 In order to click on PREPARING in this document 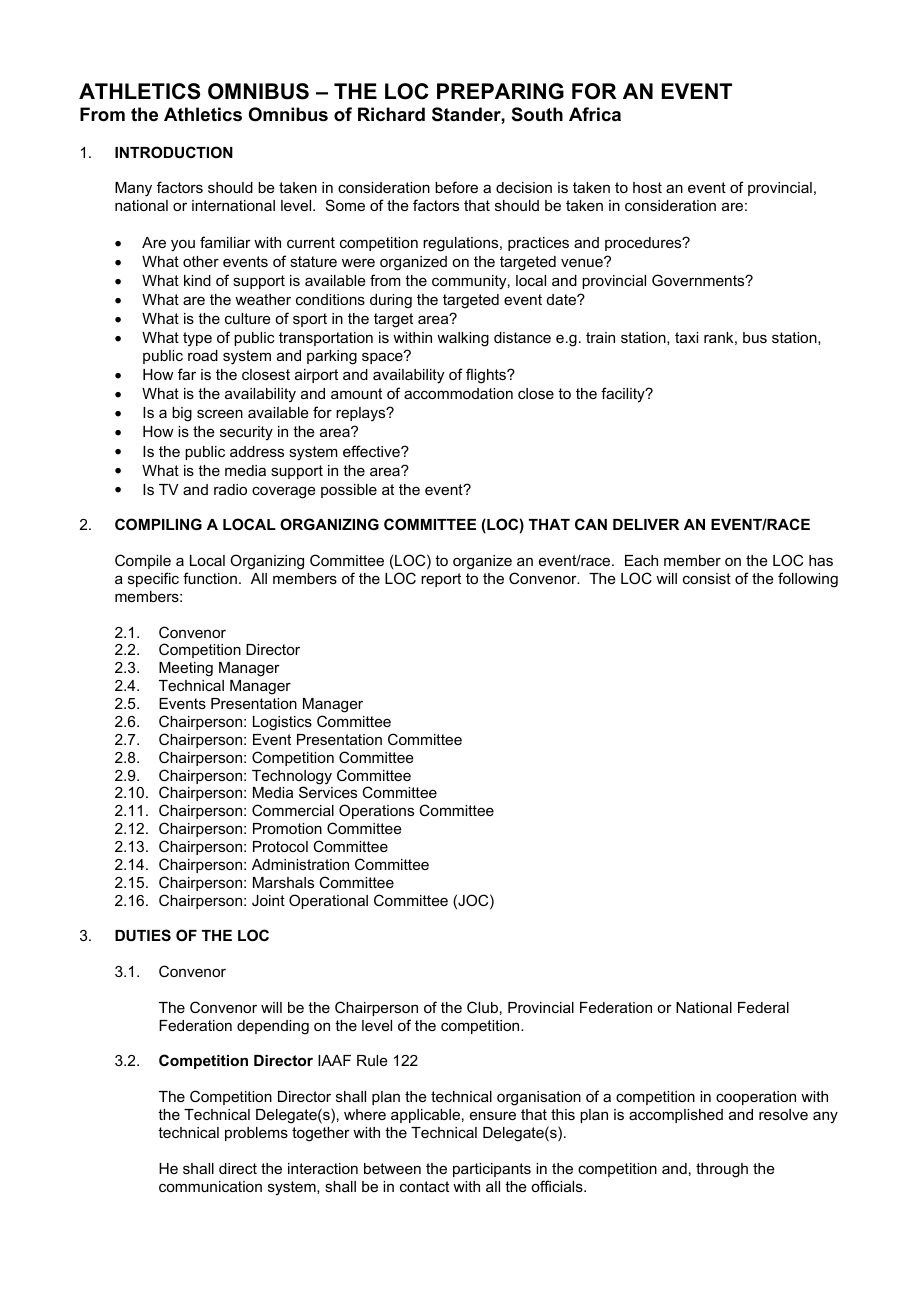, I will do `click(500, 91)`.
